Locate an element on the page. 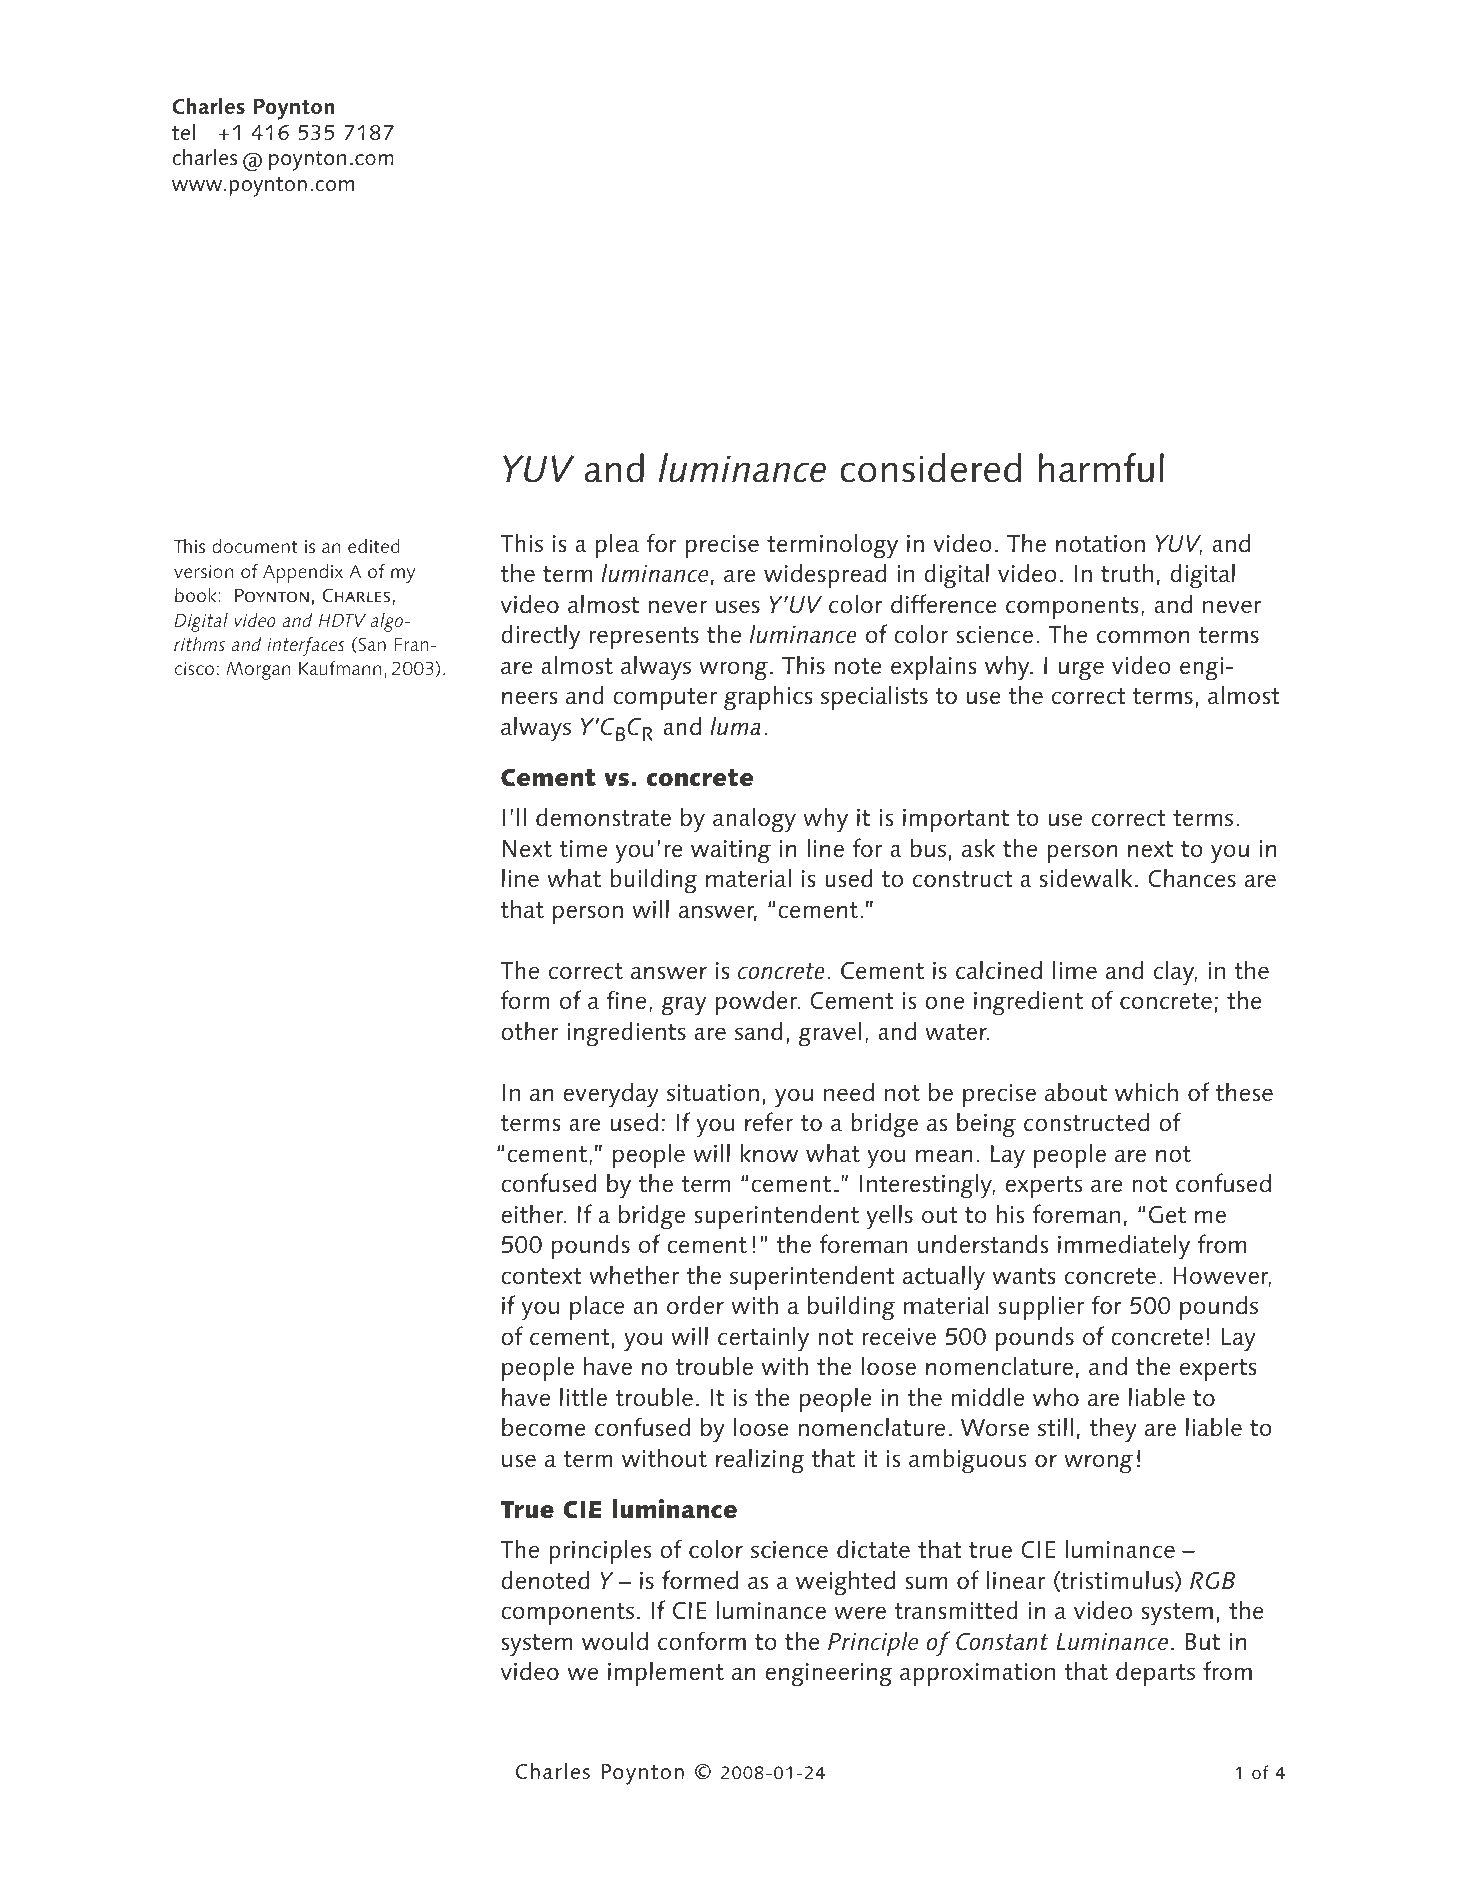  situation is located at coordinates (713, 1093).
